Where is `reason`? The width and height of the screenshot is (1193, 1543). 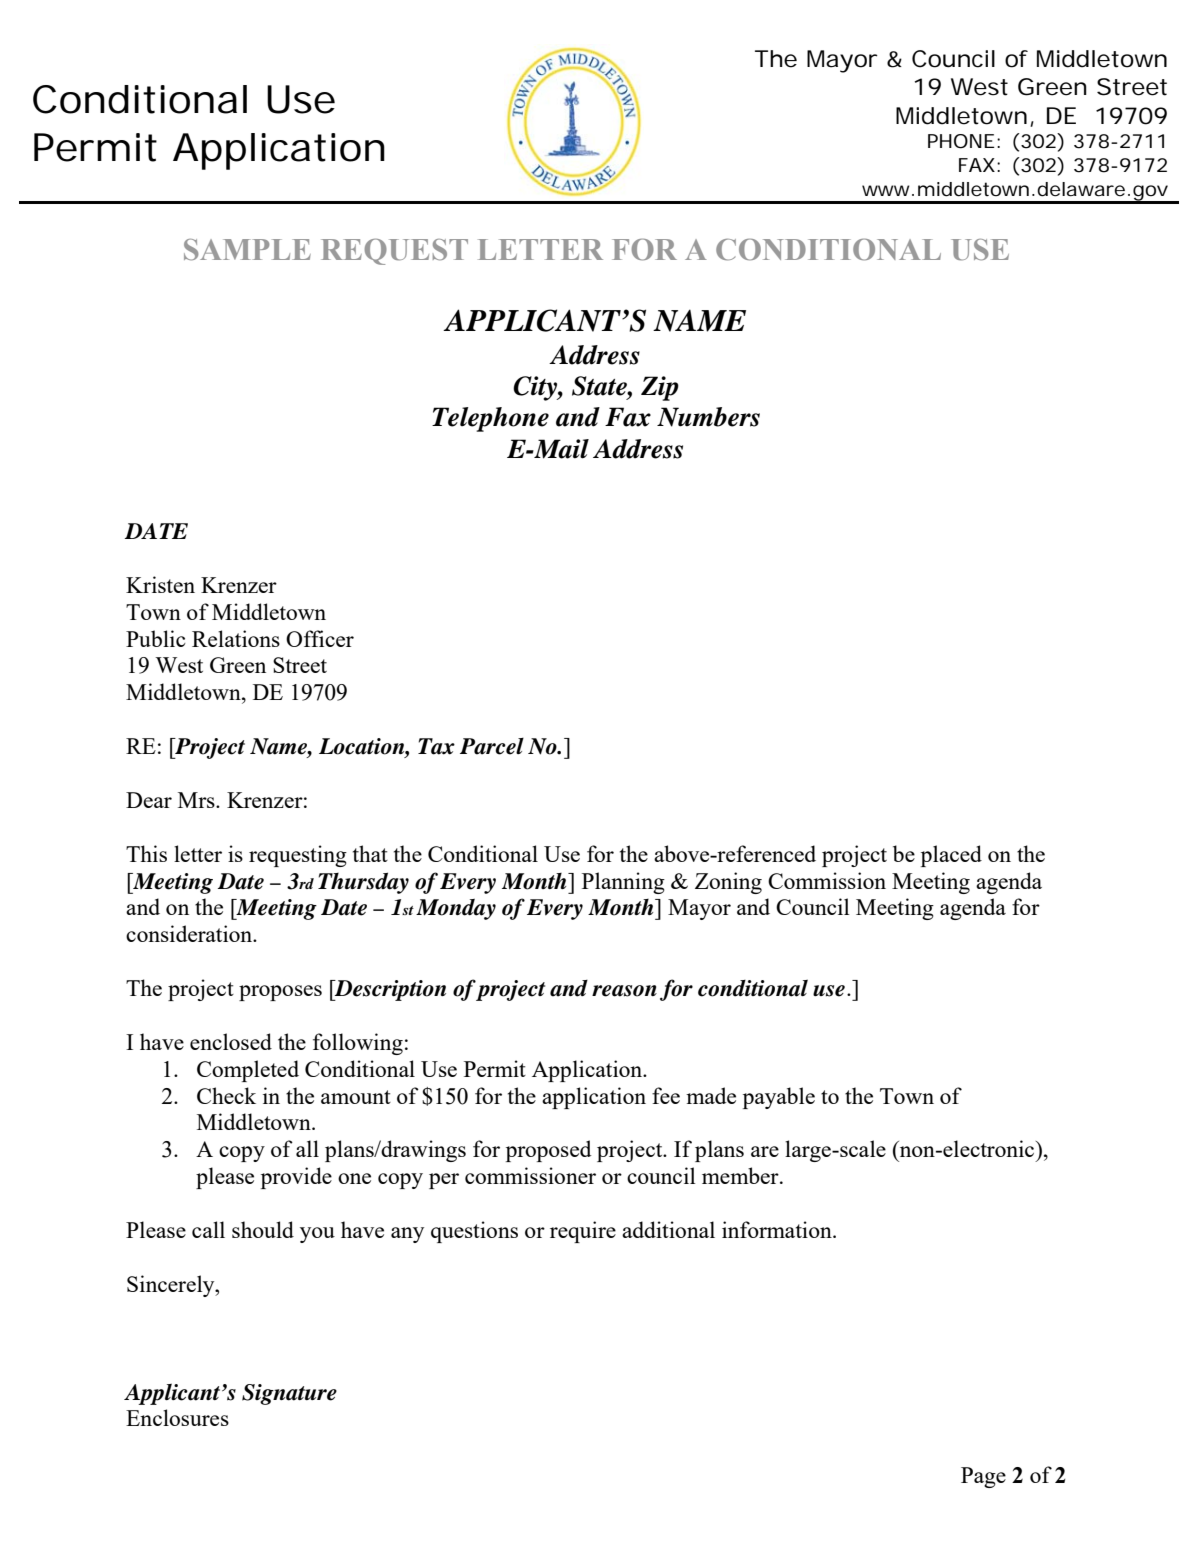 reason is located at coordinates (624, 991).
